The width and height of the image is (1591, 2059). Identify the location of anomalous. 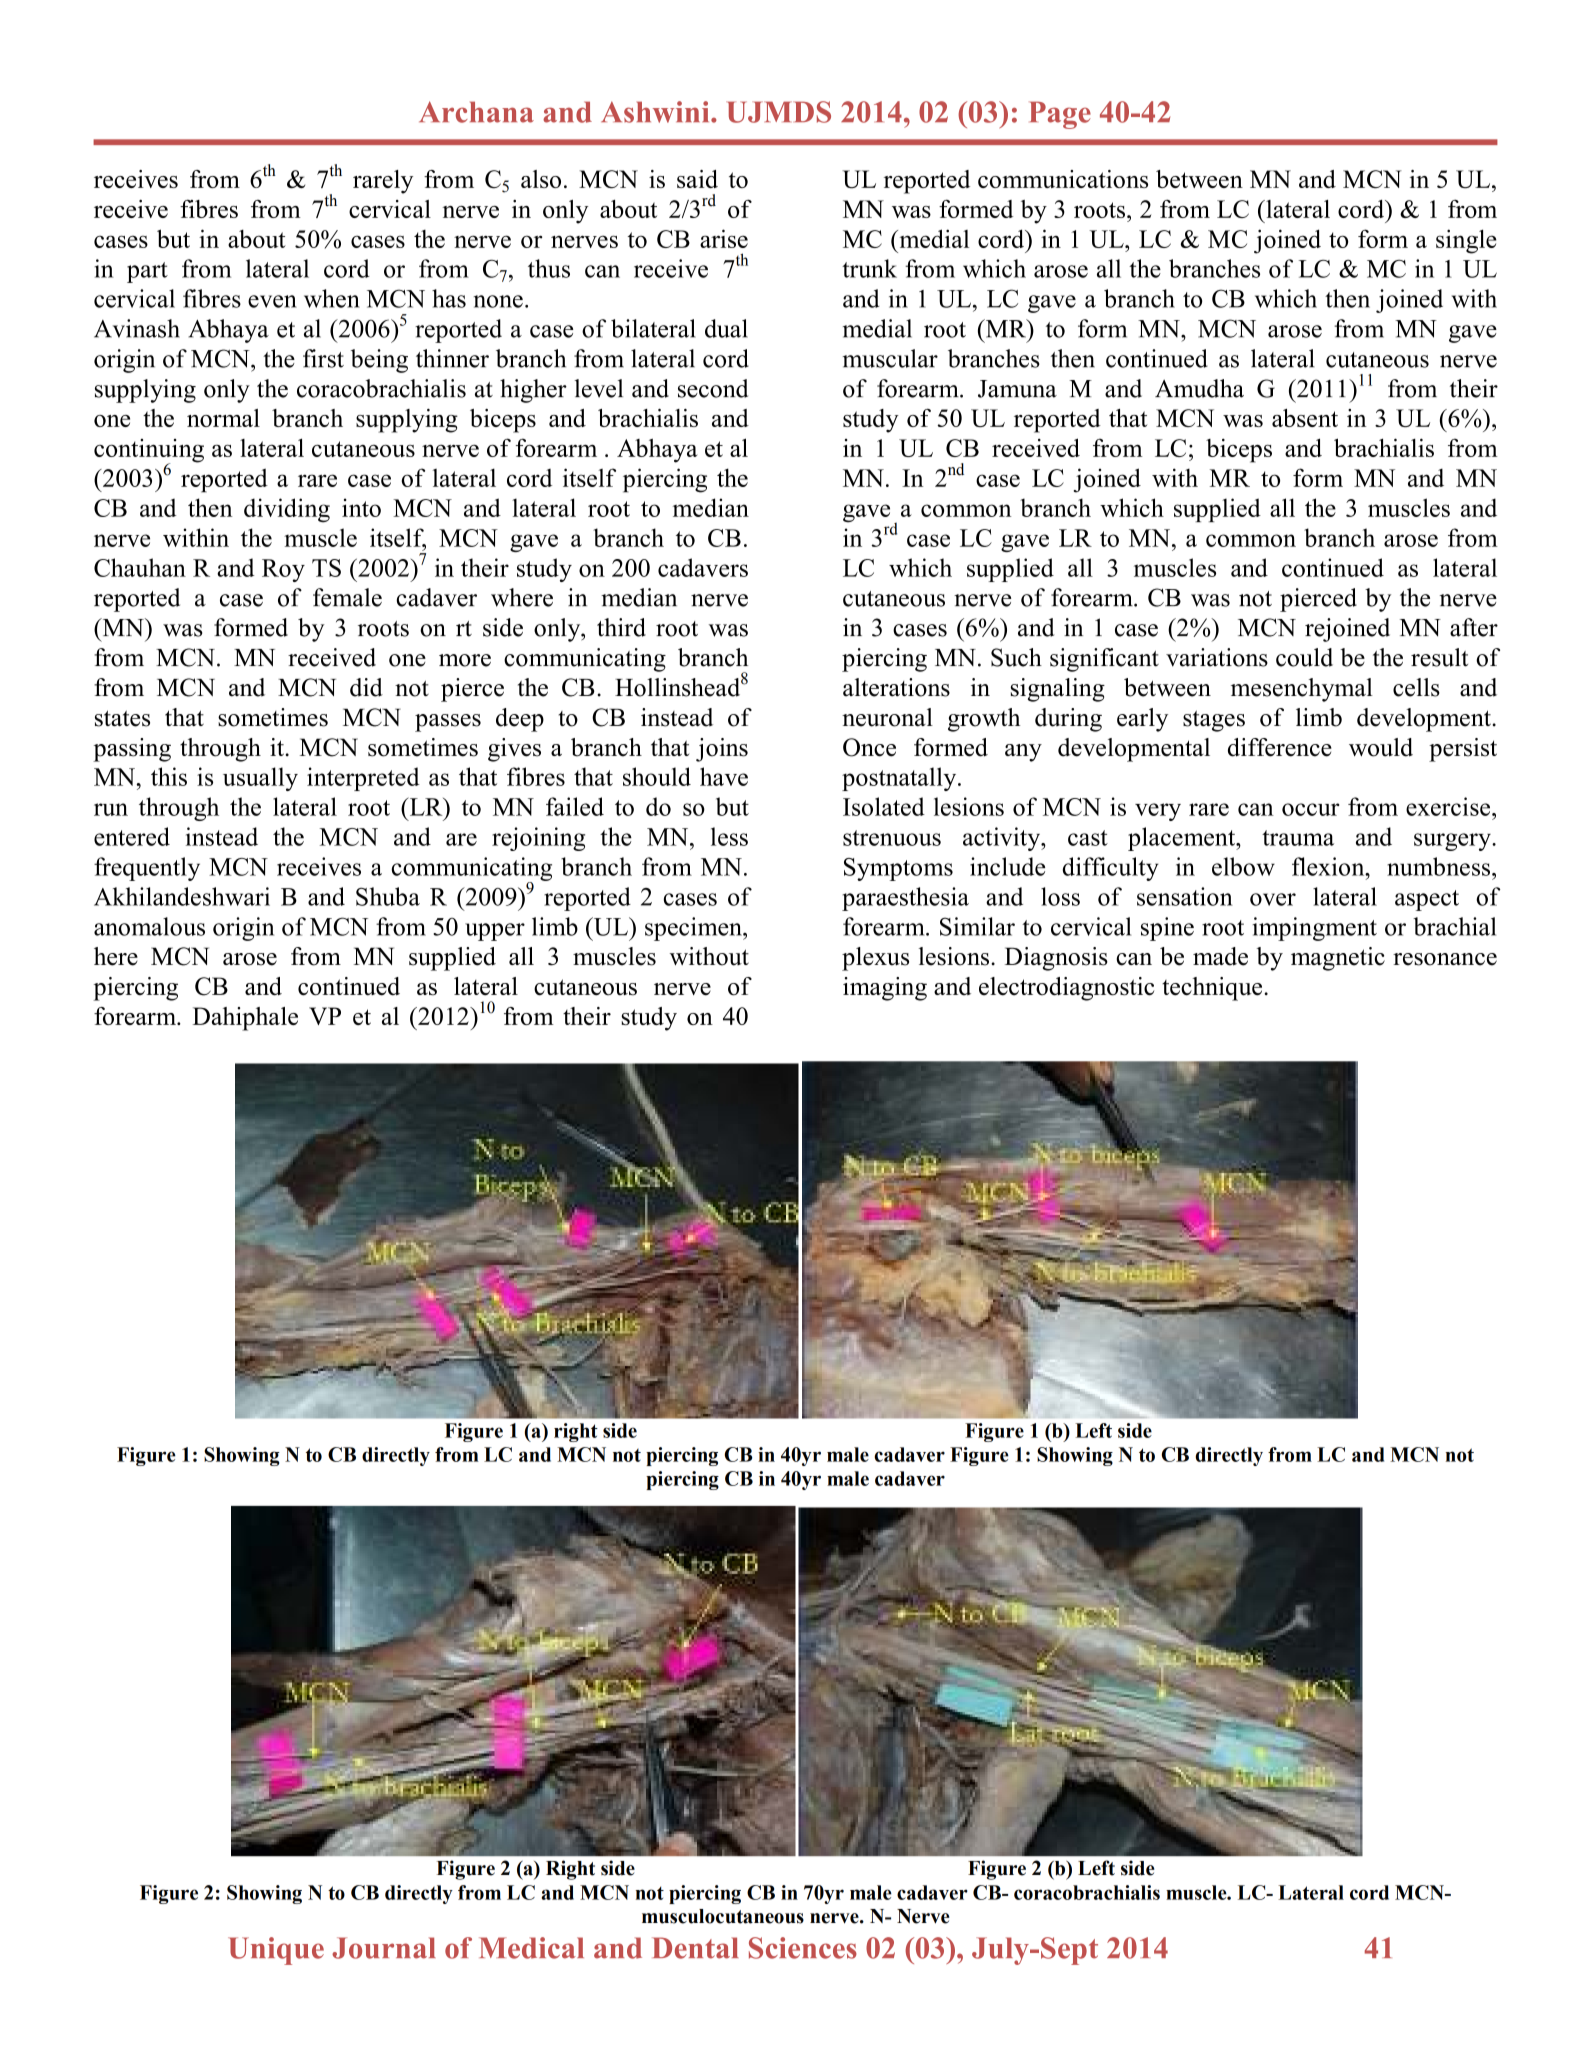
(149, 926).
